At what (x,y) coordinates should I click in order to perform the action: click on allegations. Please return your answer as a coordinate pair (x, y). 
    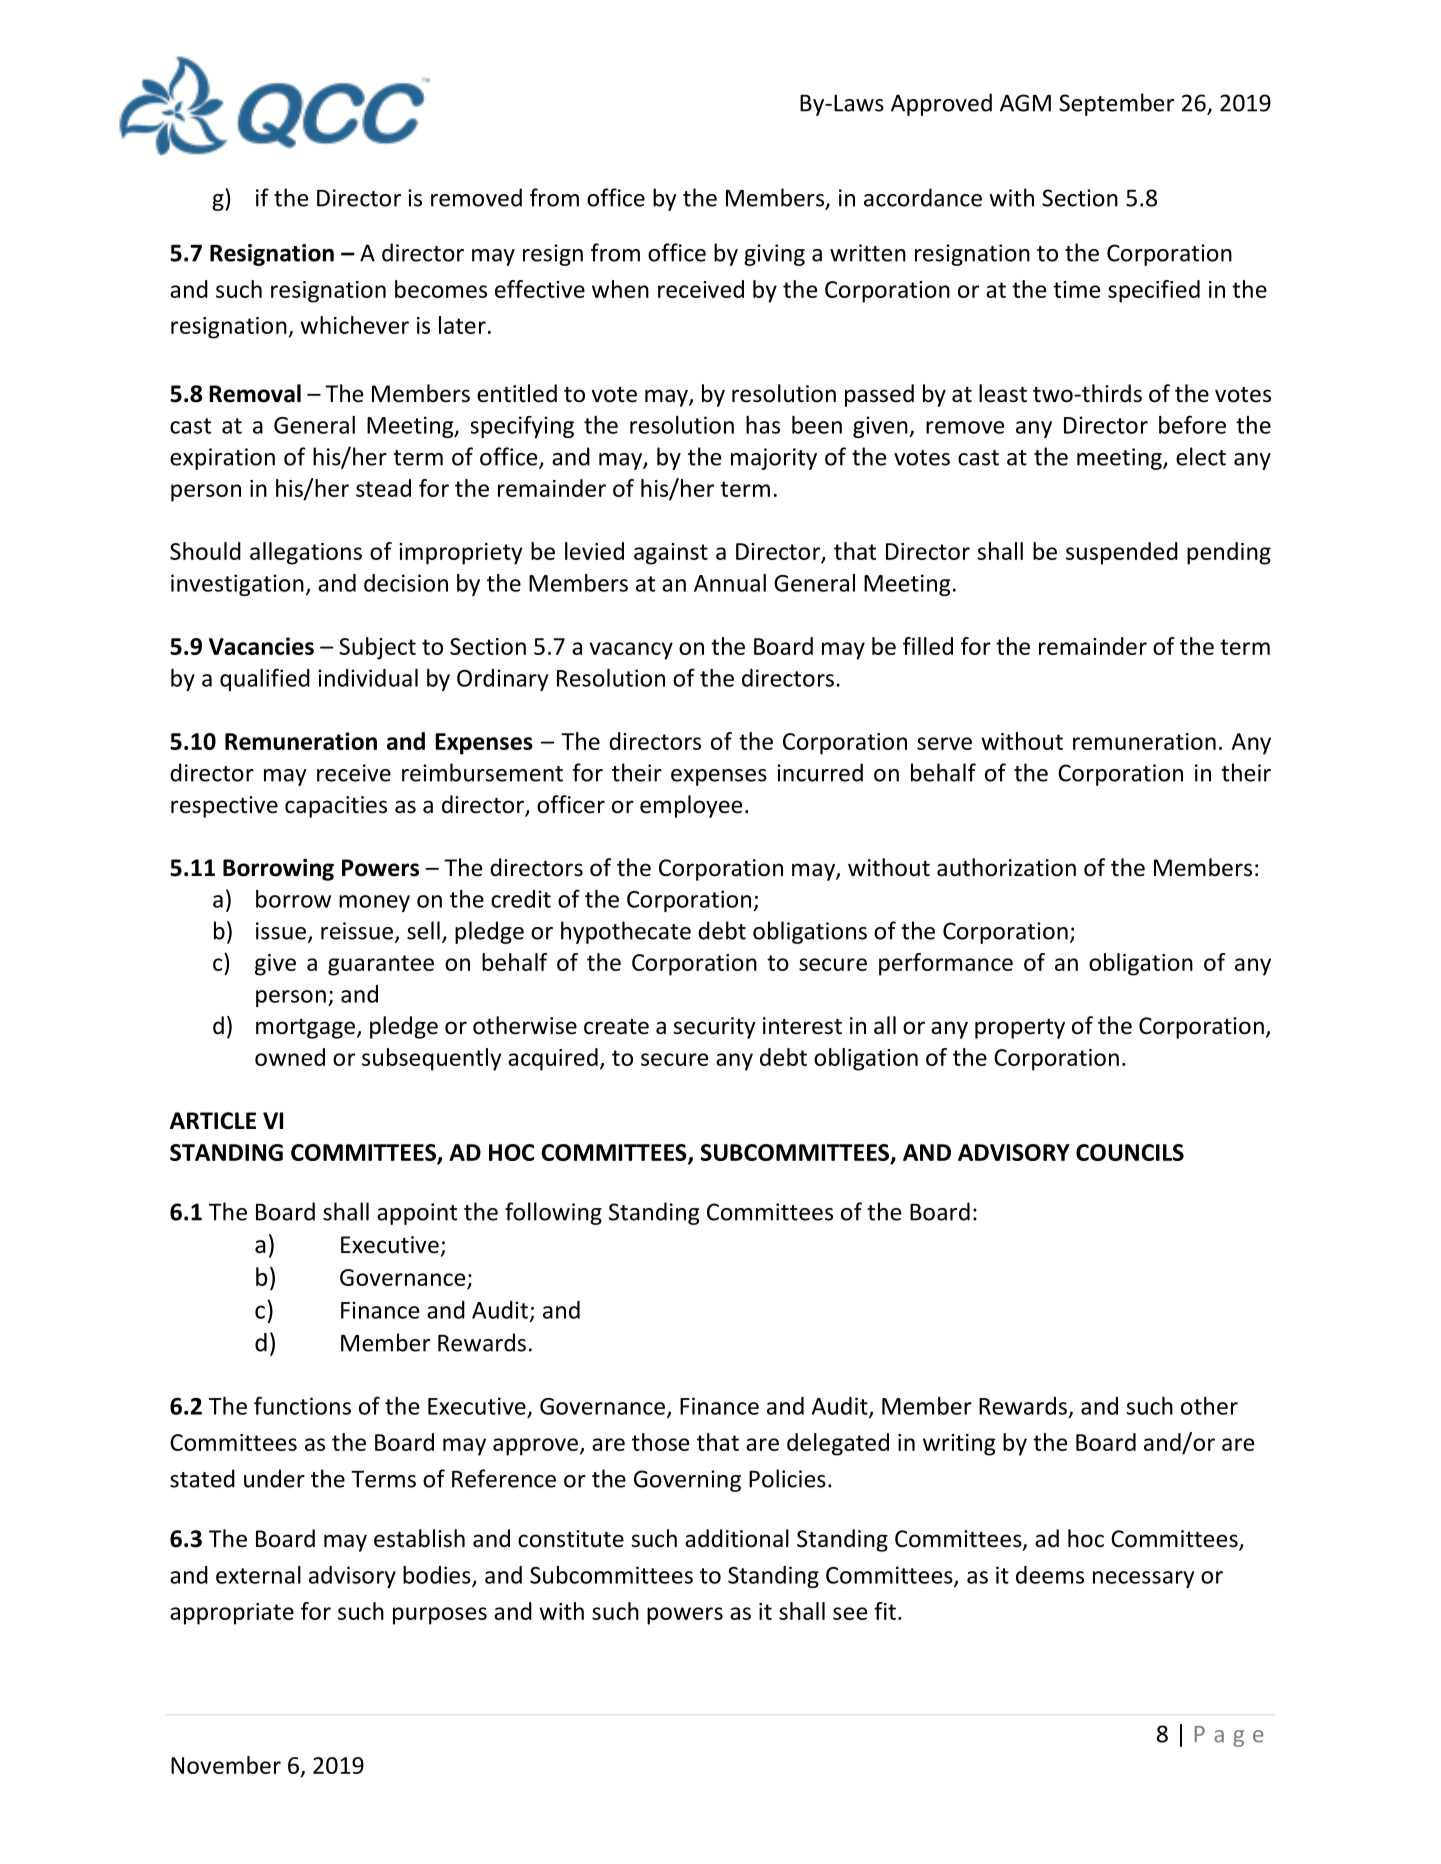
    Looking at the image, I should click on (306, 553).
